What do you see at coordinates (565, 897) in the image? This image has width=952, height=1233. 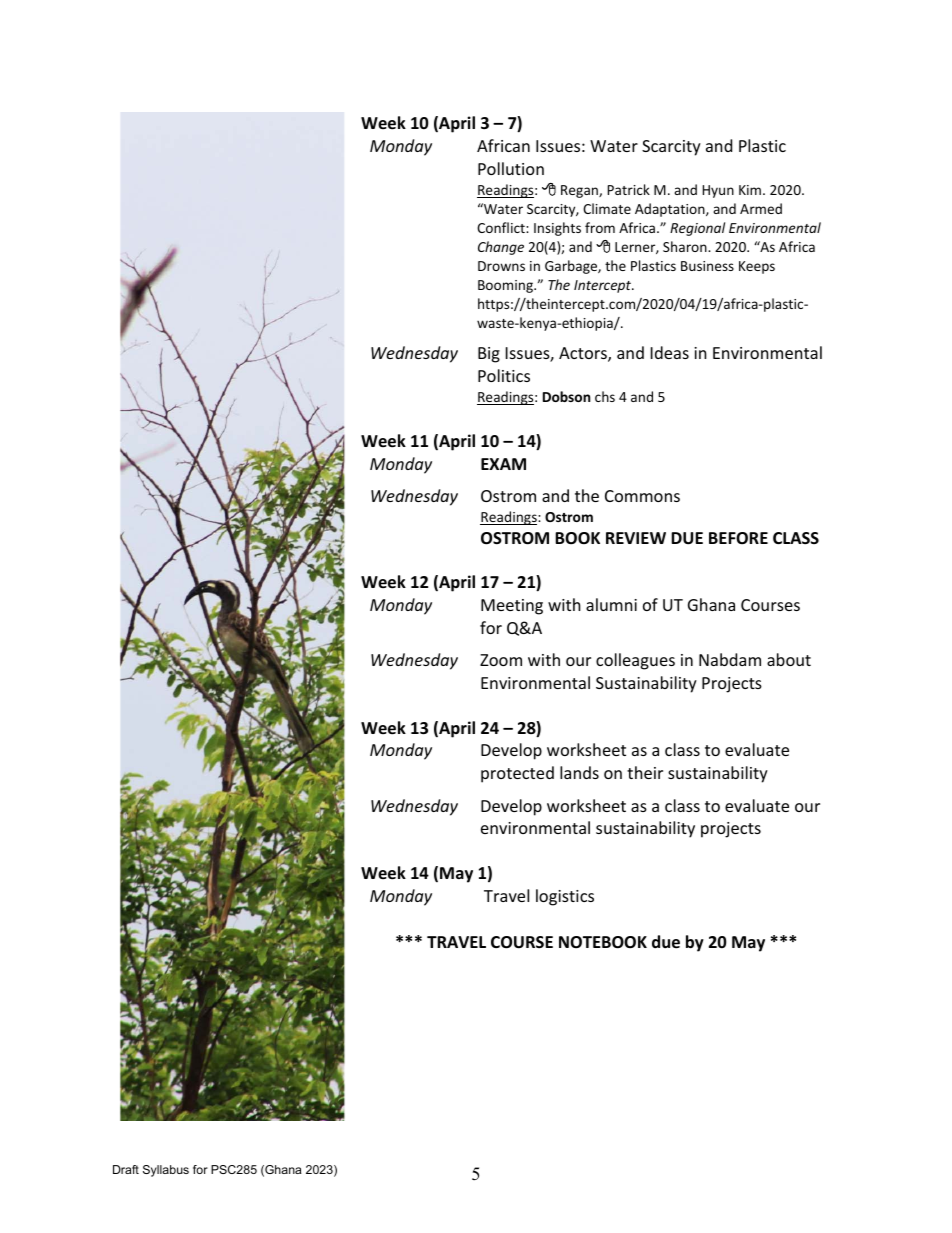 I see `logistics` at bounding box center [565, 897].
